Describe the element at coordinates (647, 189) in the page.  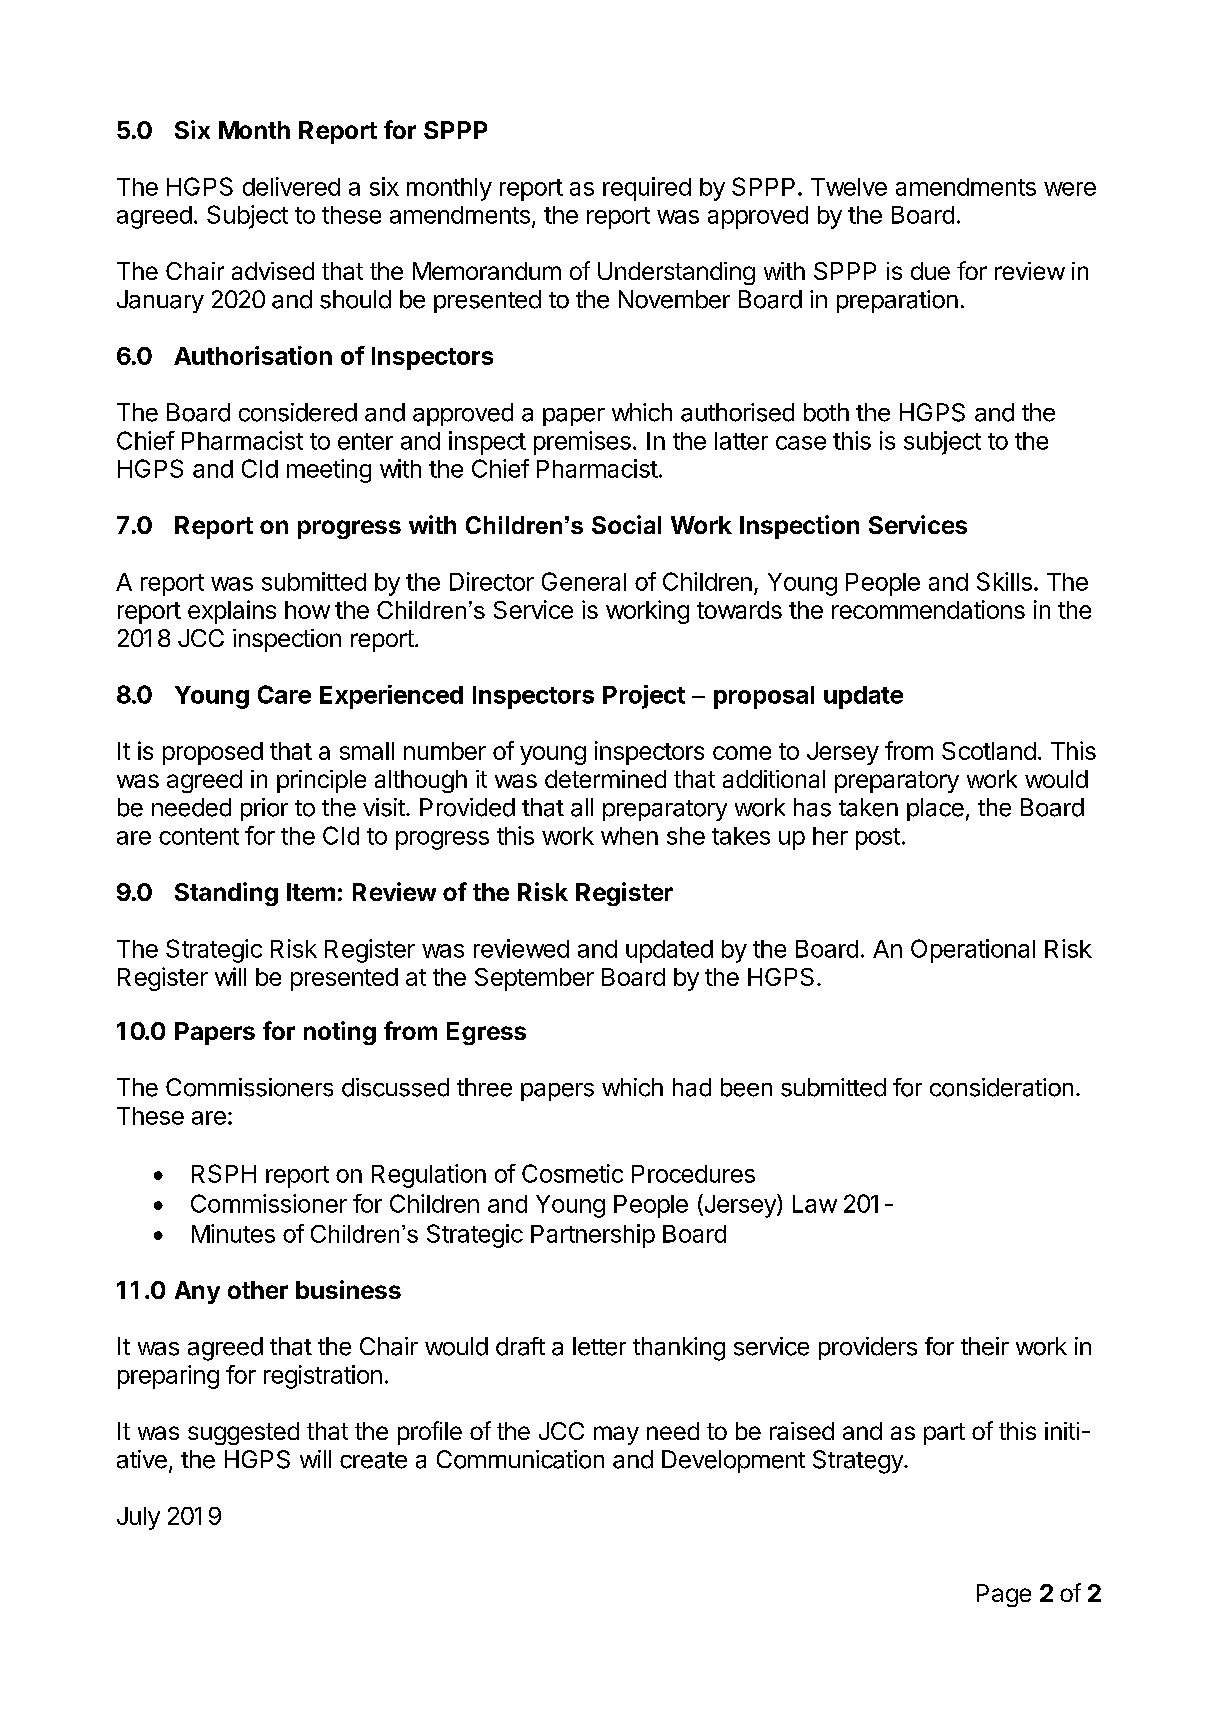
I see `required` at that location.
